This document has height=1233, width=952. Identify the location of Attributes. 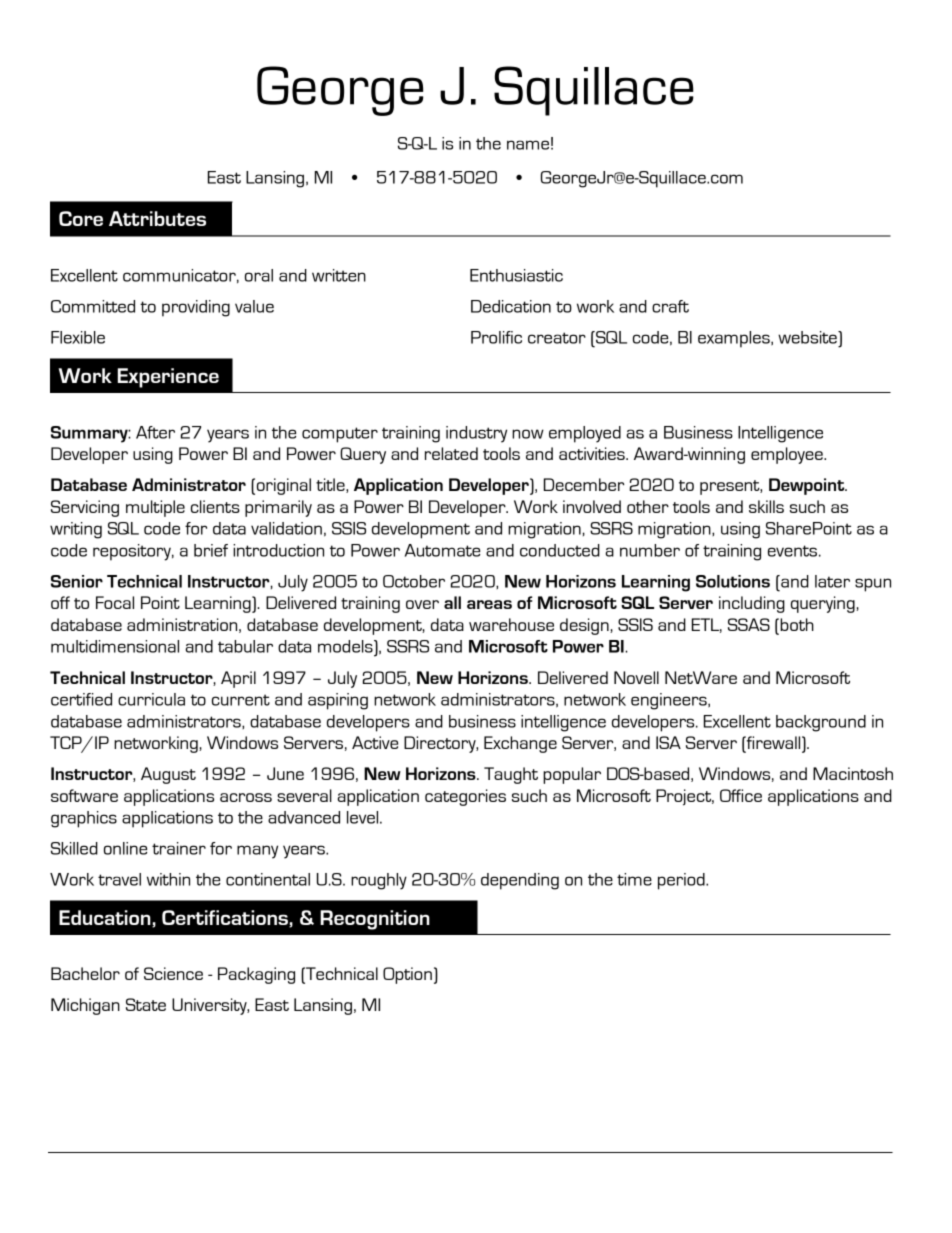
(157, 218).
